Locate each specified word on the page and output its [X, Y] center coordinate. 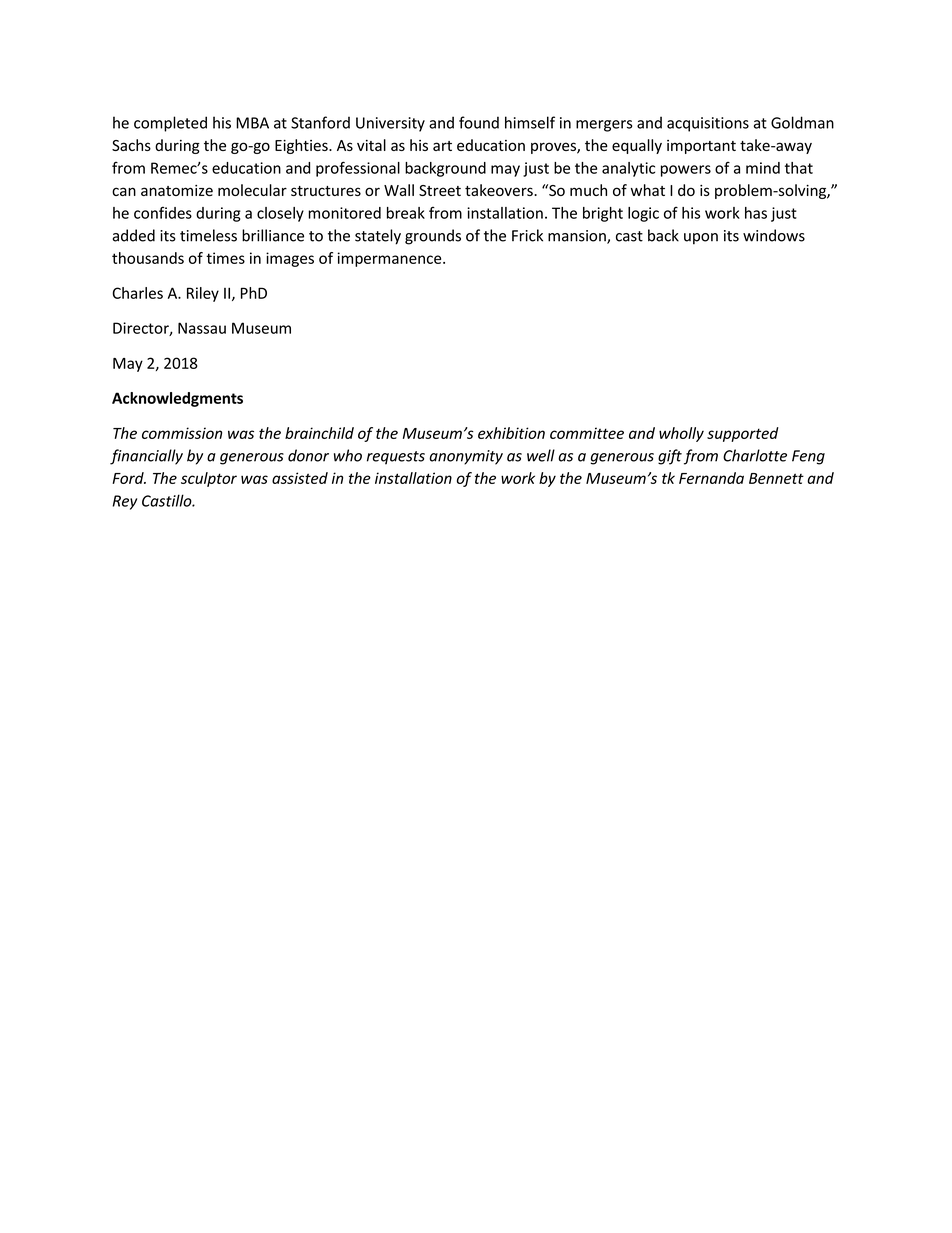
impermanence [391, 259]
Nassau [202, 328]
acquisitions [708, 124]
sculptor [209, 479]
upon [701, 239]
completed [170, 124]
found [479, 122]
